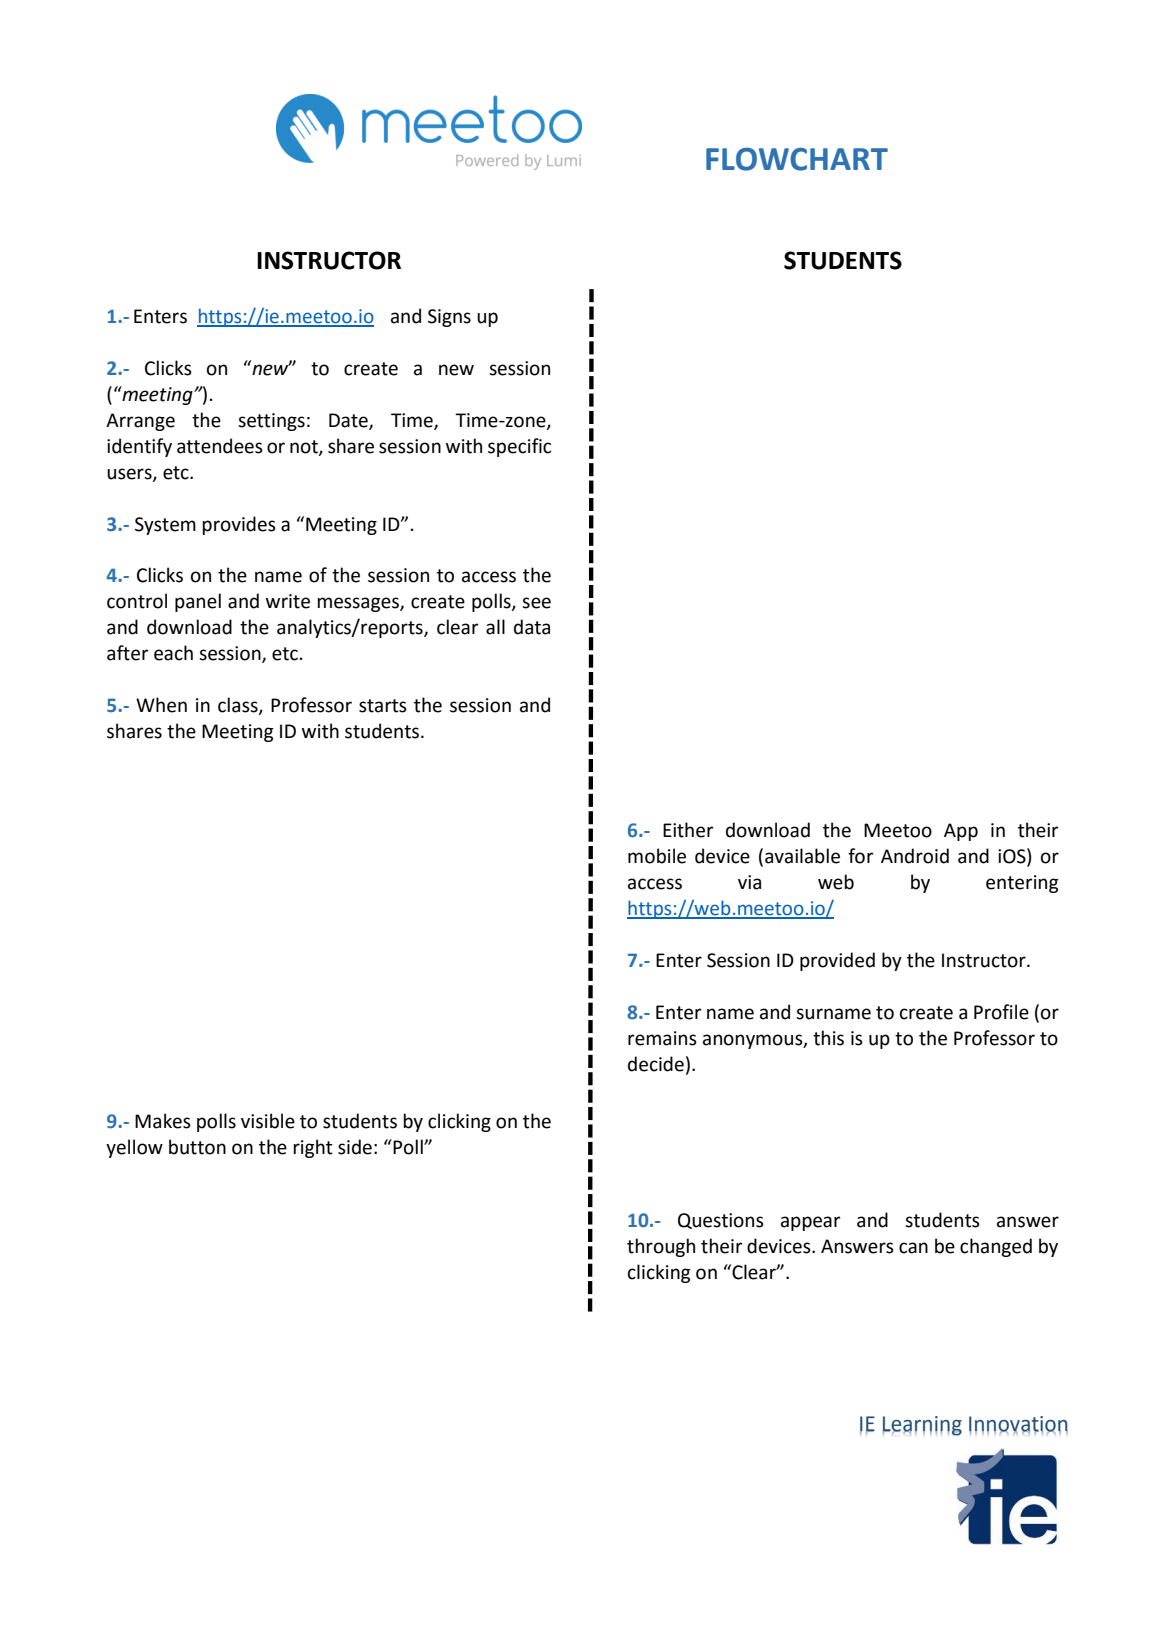 Image resolution: width=1151 pixels, height=1628 pixels. Describe the element at coordinates (656, 1064) in the document. I see `decide` at that location.
